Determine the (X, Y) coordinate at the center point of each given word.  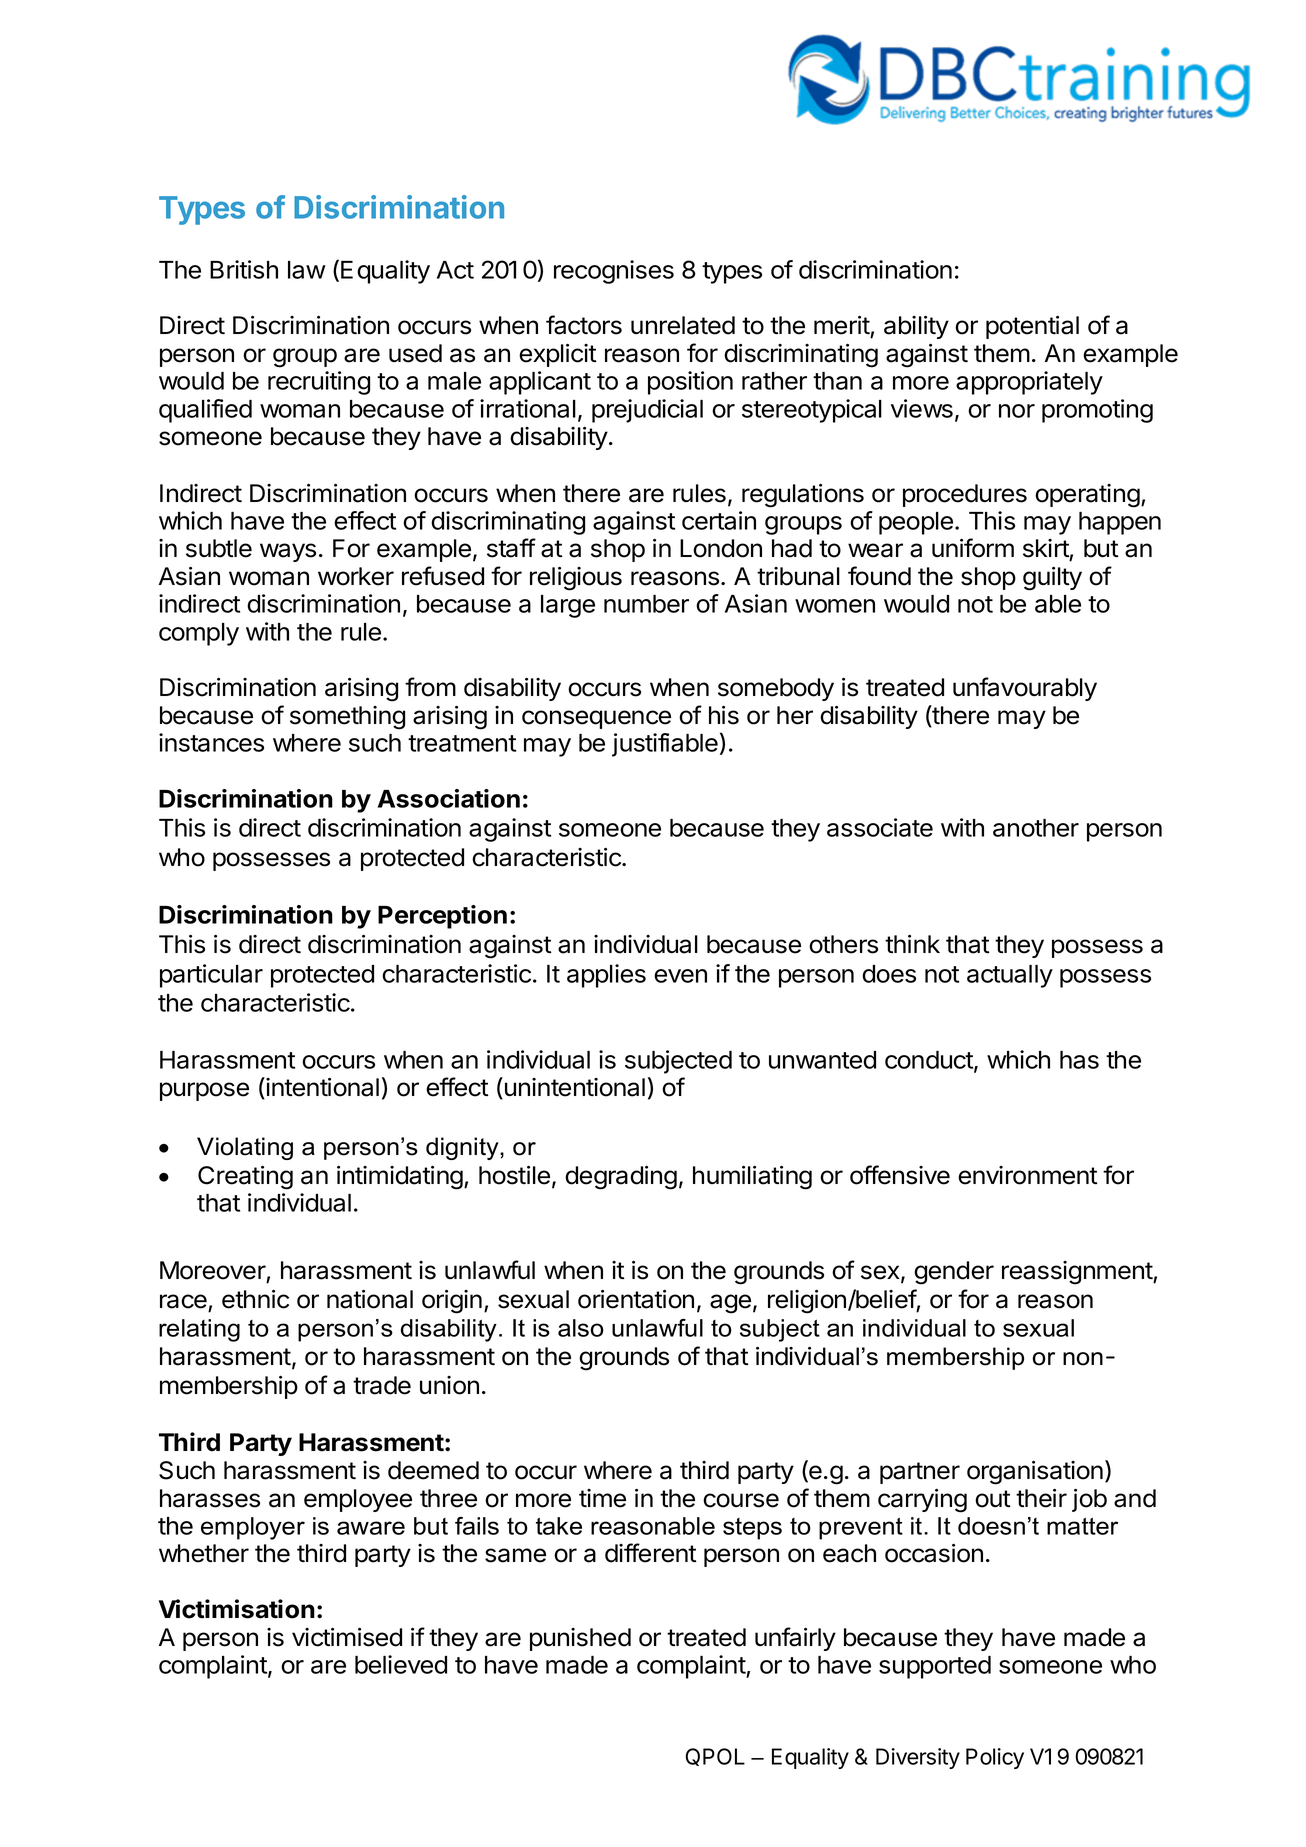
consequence (596, 719)
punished (580, 1639)
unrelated (683, 325)
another (1036, 828)
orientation (636, 1299)
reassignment (1078, 1273)
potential (1032, 327)
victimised (347, 1637)
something (347, 718)
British (244, 269)
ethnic (255, 1299)
